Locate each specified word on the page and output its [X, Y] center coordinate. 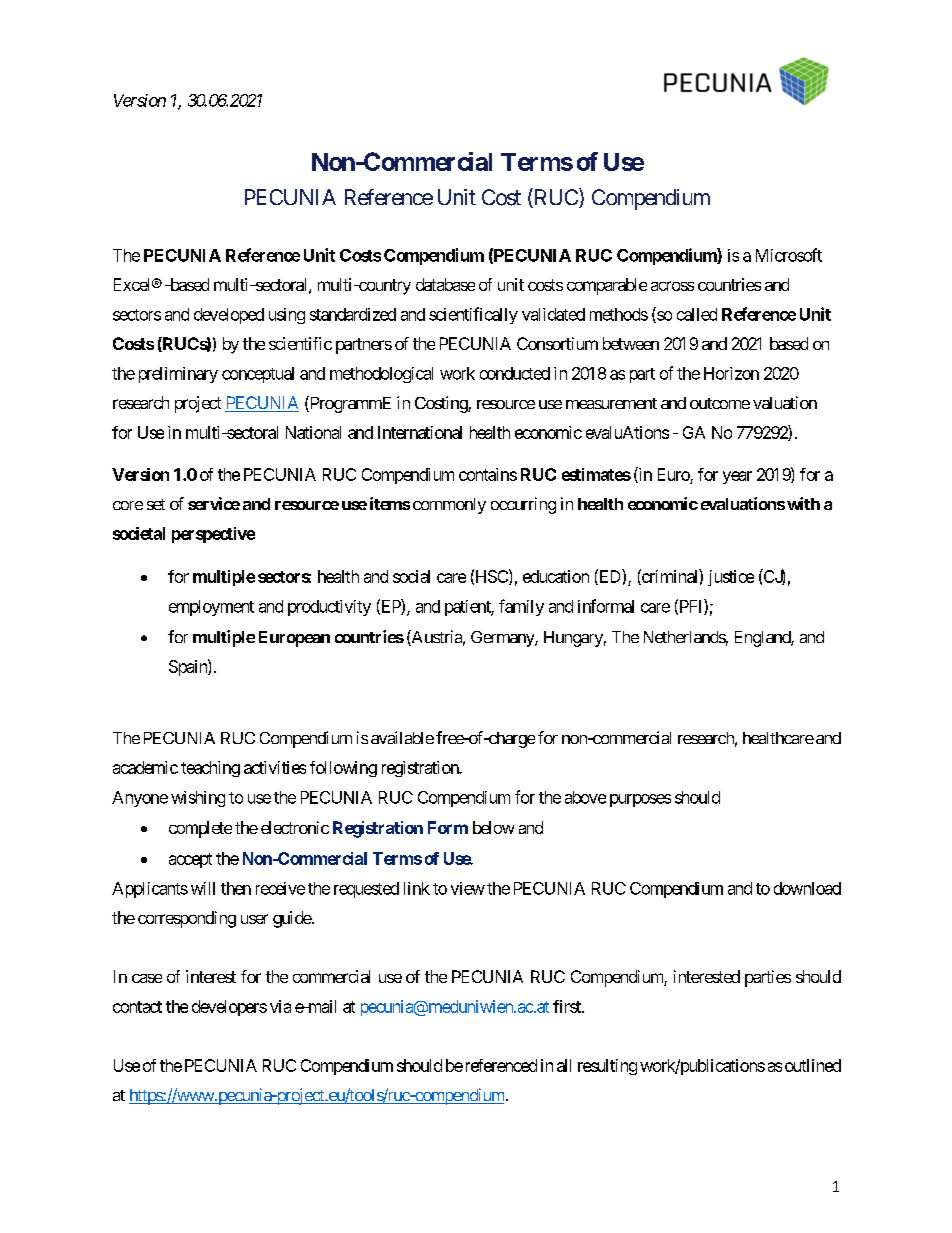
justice [731, 578]
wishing [198, 799]
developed [229, 316]
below [493, 827]
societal [139, 533]
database [445, 284]
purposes [640, 800]
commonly [449, 506]
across [672, 286]
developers [229, 1008]
